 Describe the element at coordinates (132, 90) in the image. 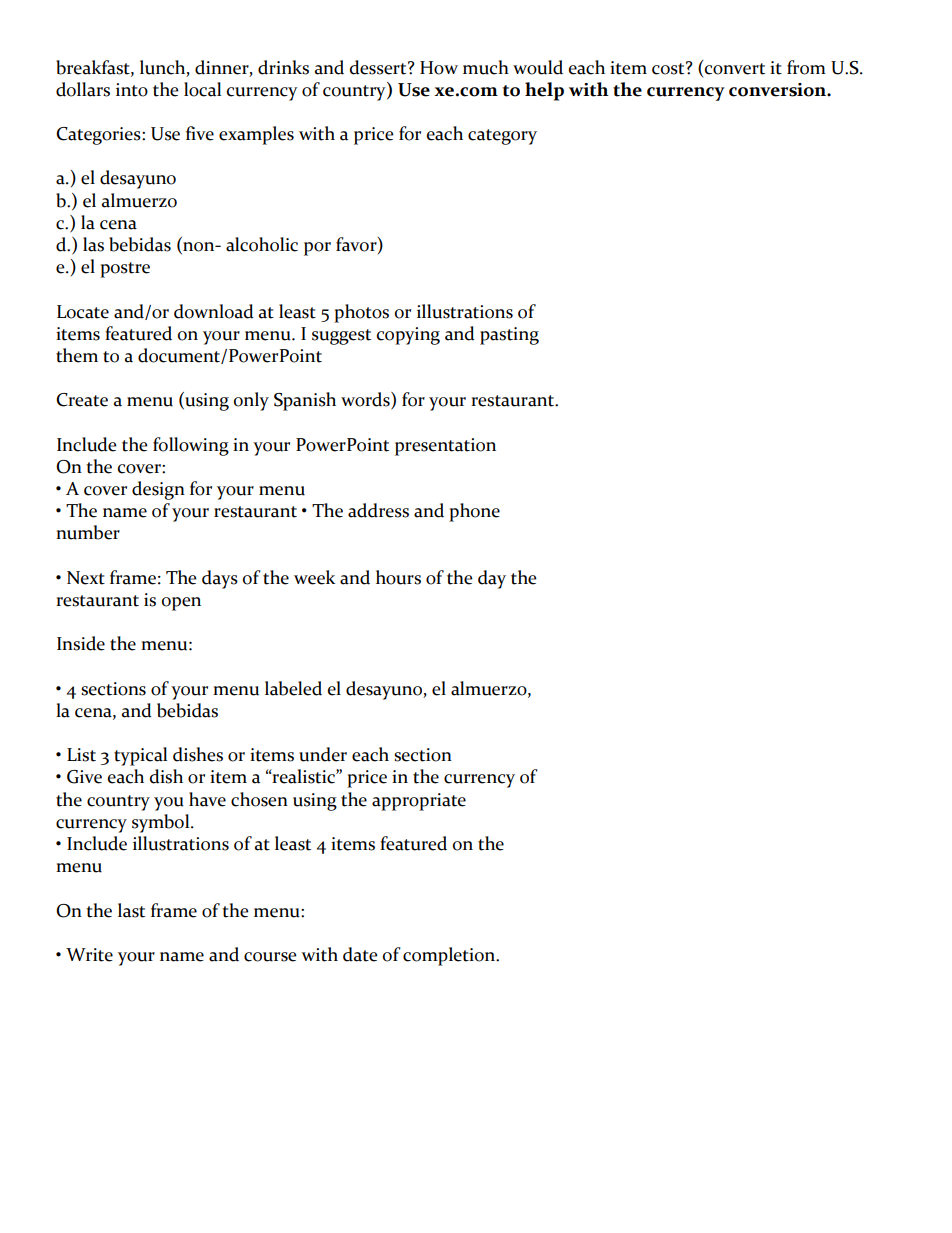

I see `into` at that location.
